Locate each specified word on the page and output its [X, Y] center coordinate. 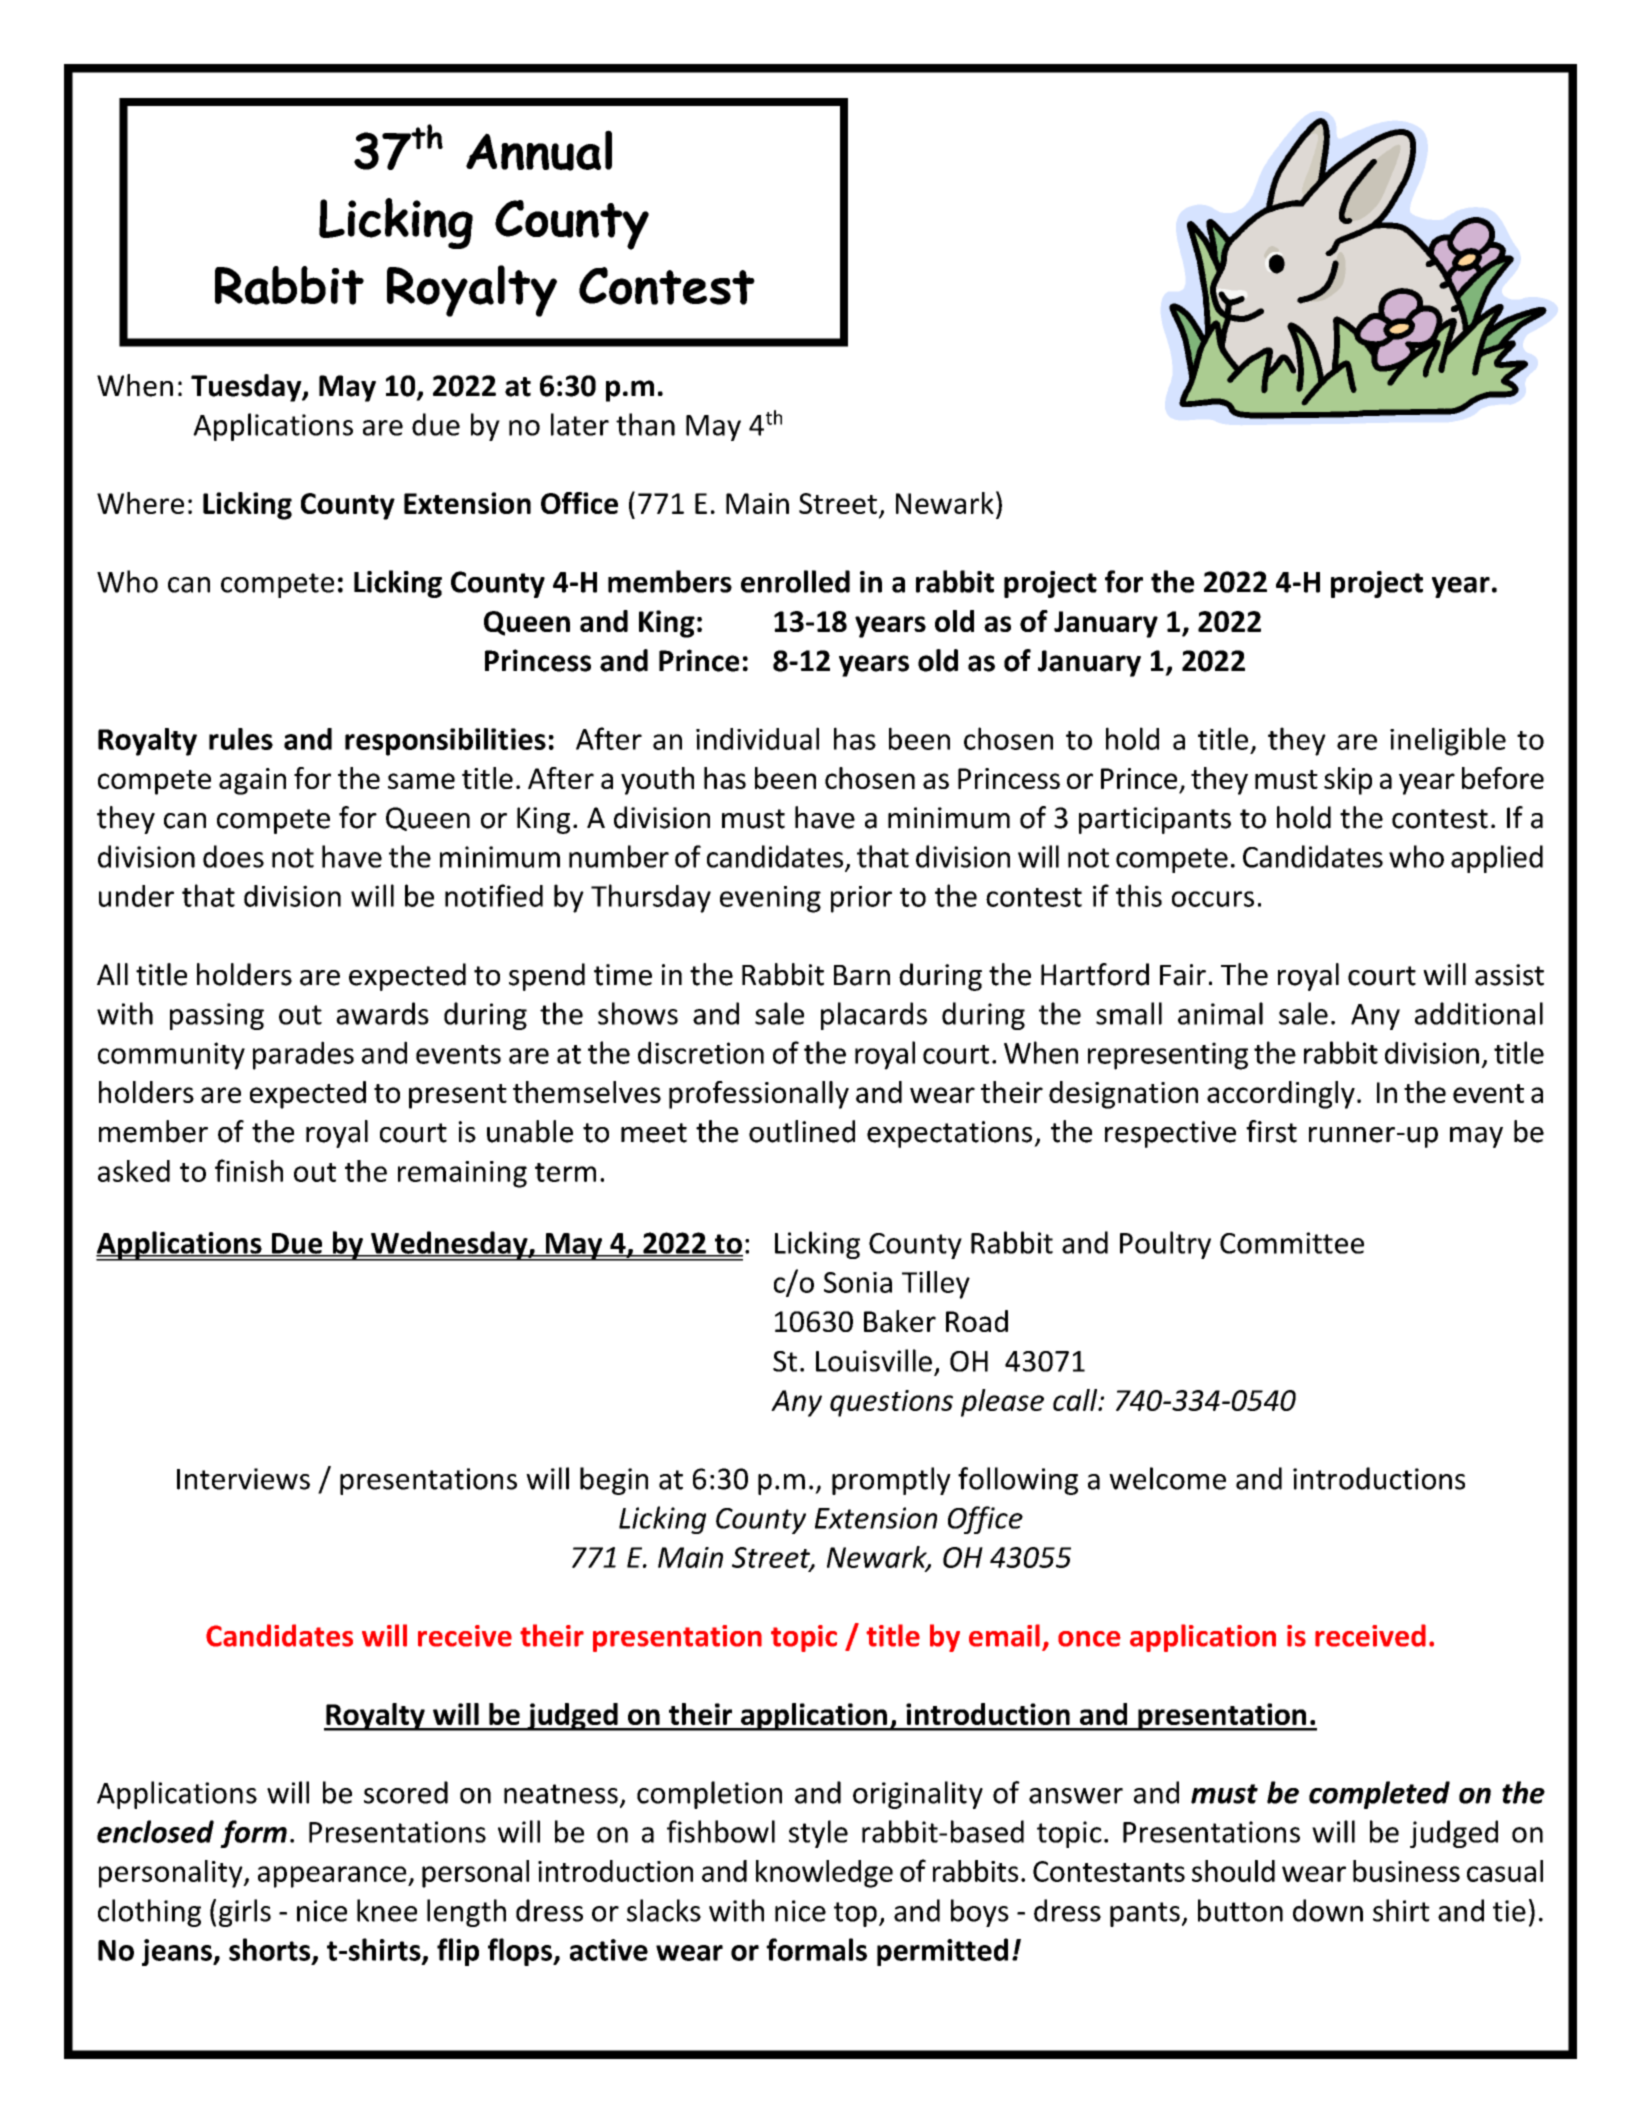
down [1328, 1910]
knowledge [824, 1874]
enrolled [795, 581]
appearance [333, 1877]
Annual [539, 150]
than [645, 424]
